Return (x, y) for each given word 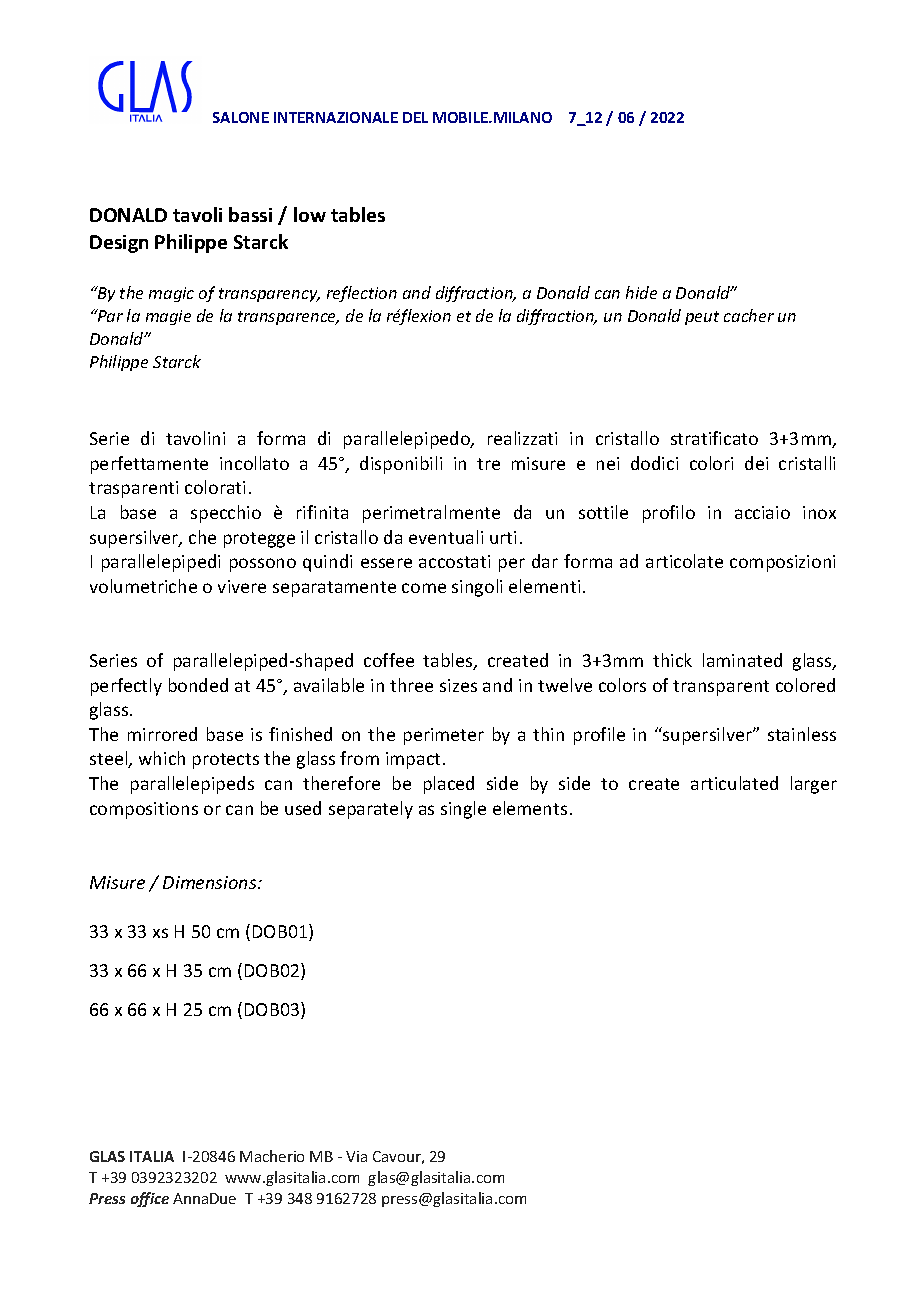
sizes (458, 685)
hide (641, 292)
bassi (250, 214)
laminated (742, 660)
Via (356, 1156)
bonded (198, 685)
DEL (415, 117)
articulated (734, 783)
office (150, 1199)
